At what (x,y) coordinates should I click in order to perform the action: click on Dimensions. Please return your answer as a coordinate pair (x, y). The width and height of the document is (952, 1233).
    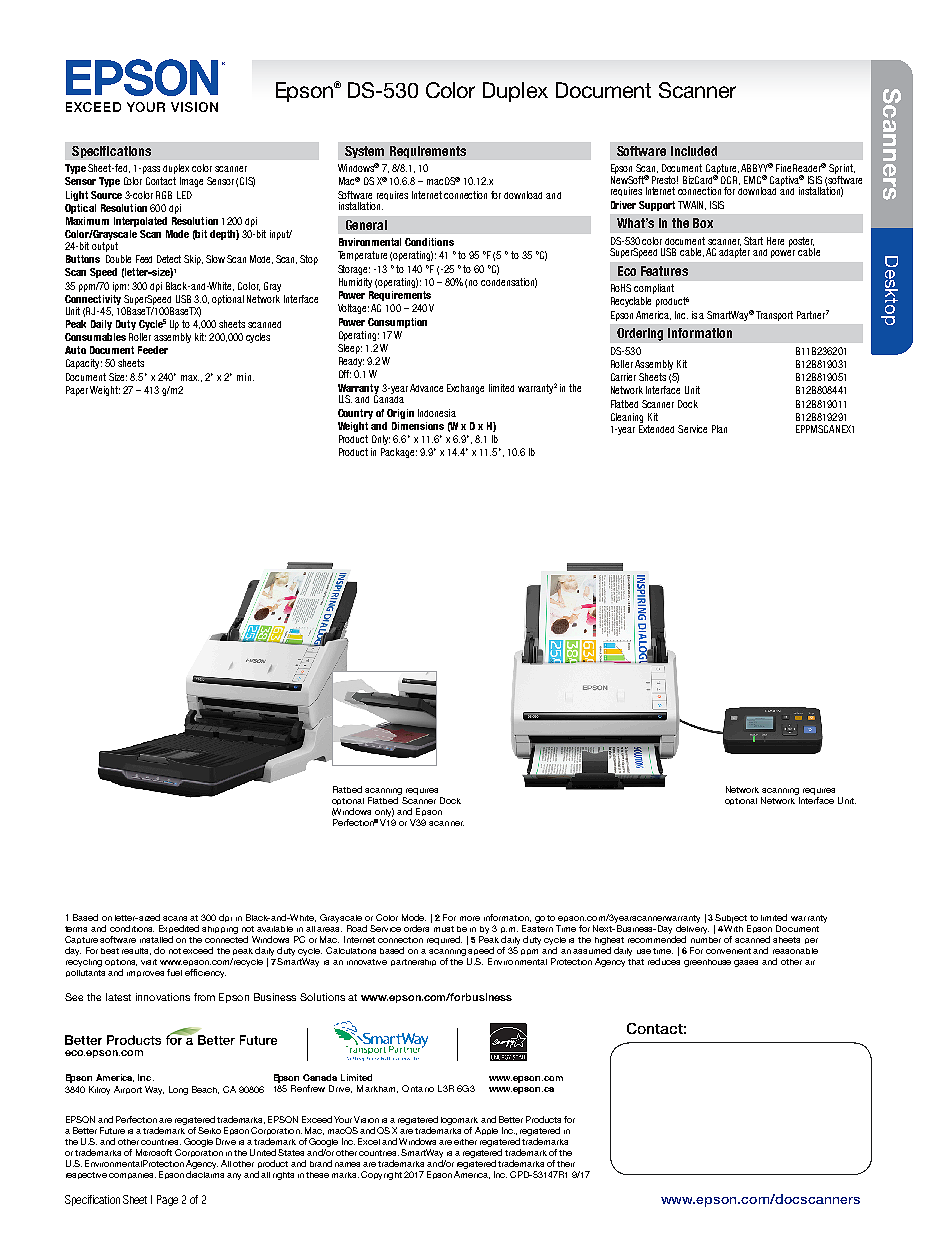
    Looking at the image, I should click on (418, 426).
